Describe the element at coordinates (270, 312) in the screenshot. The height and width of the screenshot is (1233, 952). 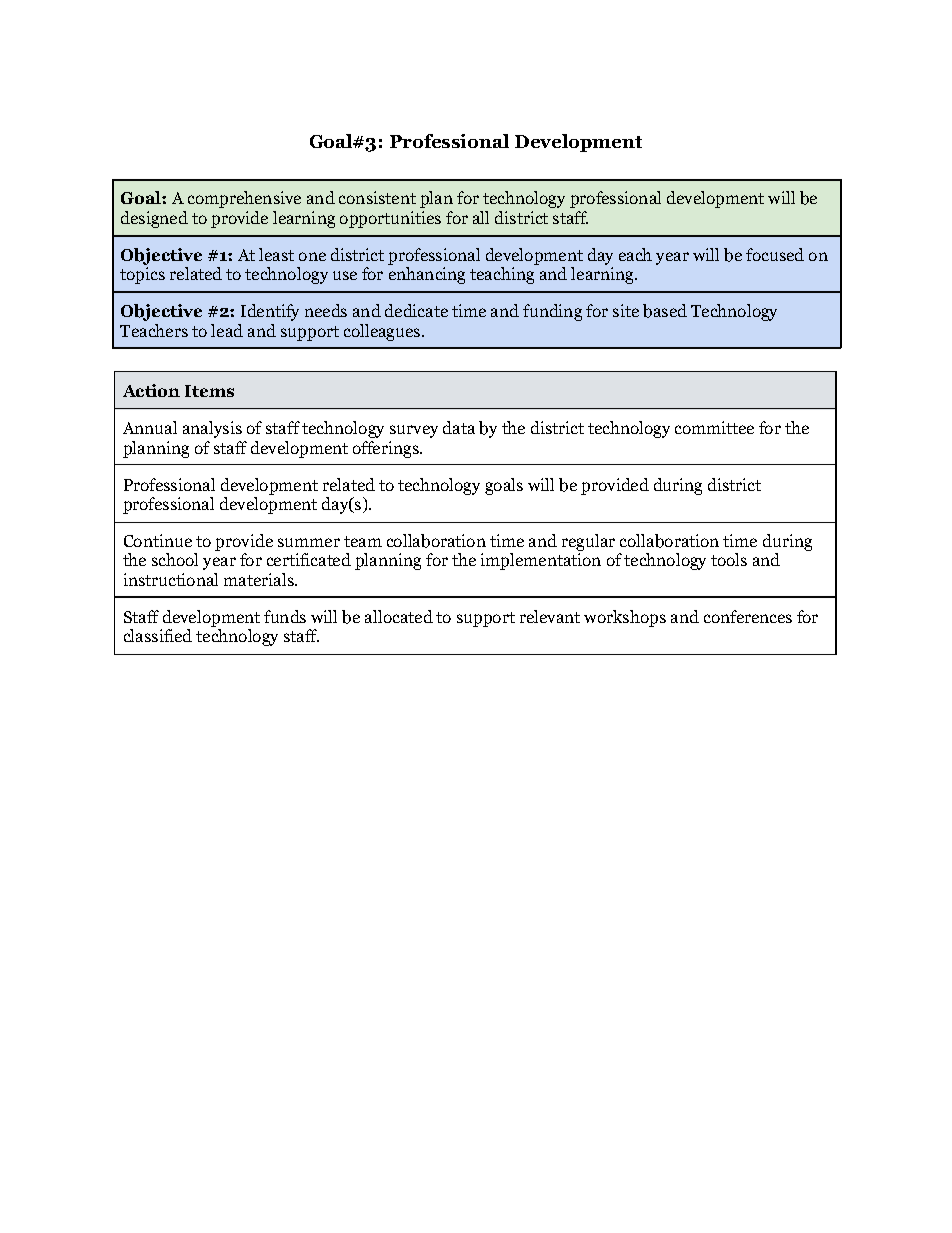
I see `Identify` at that location.
